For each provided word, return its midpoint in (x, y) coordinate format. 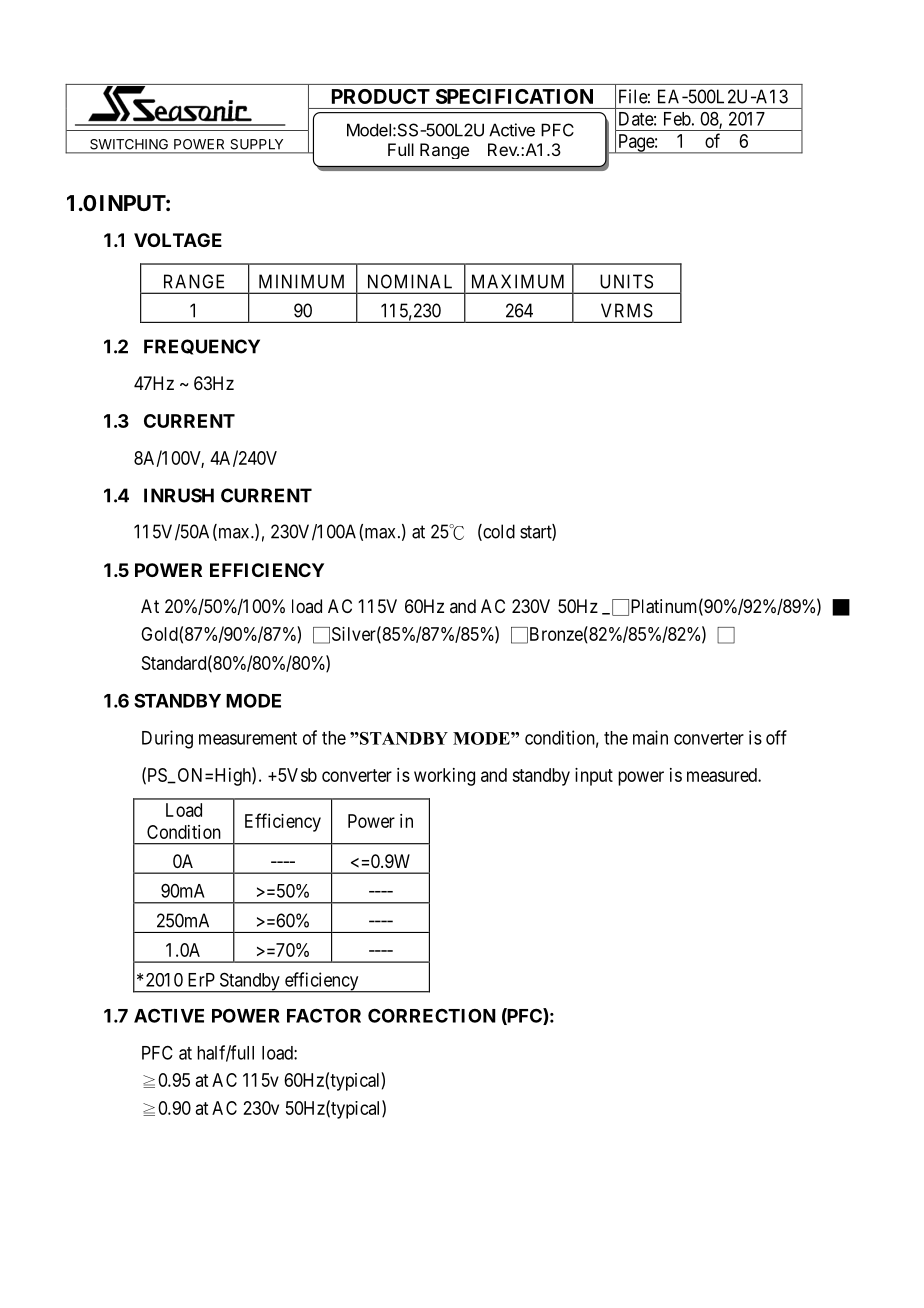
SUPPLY (257, 144)
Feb (677, 119)
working (444, 777)
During (167, 739)
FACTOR (324, 1015)
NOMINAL (410, 281)
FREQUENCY (202, 347)
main (650, 737)
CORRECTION (432, 1015)
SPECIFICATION (514, 96)
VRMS (627, 310)
